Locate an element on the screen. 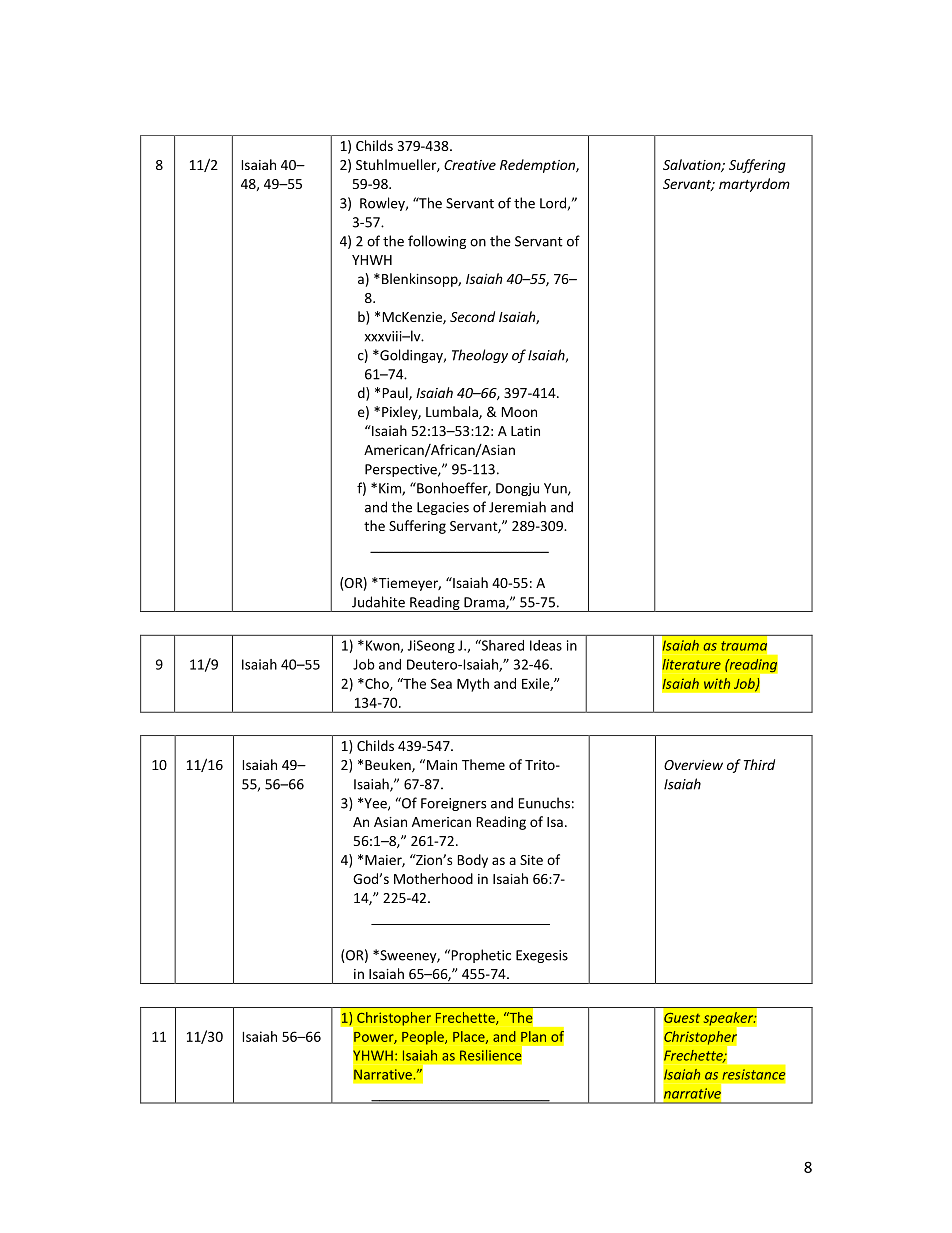 This screenshot has width=952, height=1233. Redemption is located at coordinates (538, 166).
